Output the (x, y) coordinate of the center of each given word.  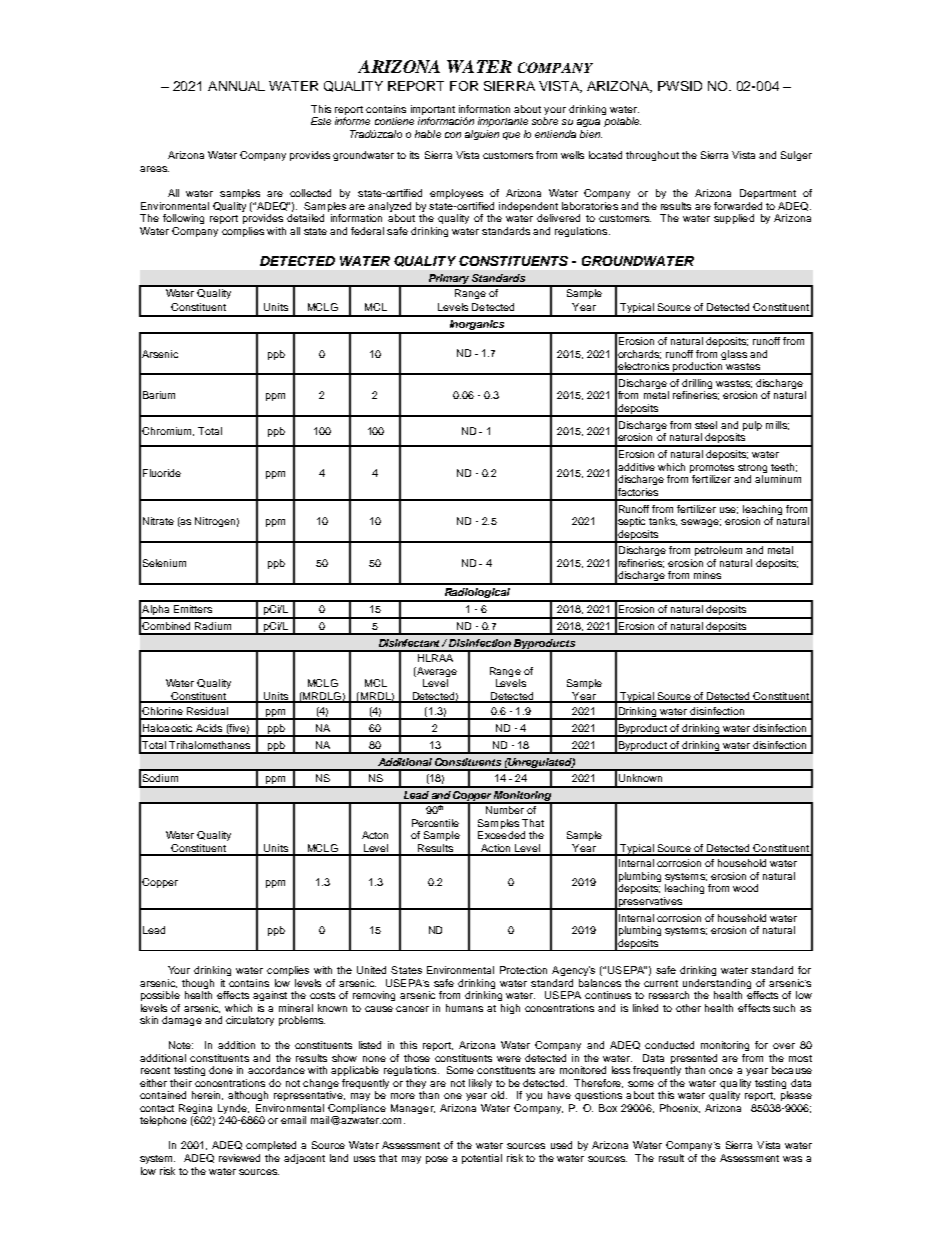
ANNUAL (236, 86)
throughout (652, 156)
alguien (482, 135)
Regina (195, 1110)
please (796, 1096)
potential (482, 1159)
